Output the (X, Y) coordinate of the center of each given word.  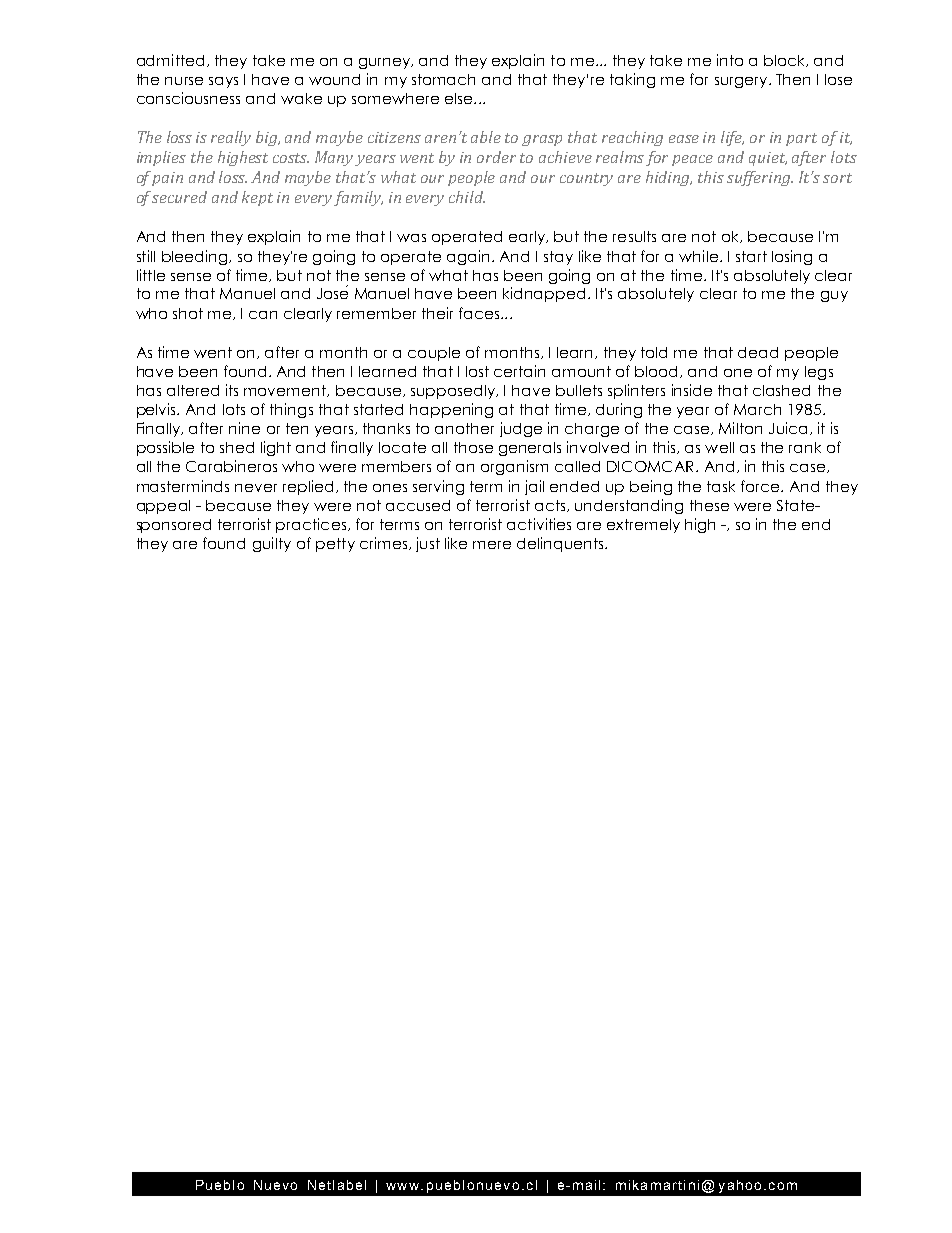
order (496, 157)
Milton (740, 428)
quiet (768, 159)
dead (758, 352)
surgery (742, 82)
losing (792, 257)
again (468, 257)
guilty (272, 544)
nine (244, 428)
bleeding (196, 257)
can (263, 315)
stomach (443, 79)
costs (291, 158)
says (223, 82)
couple (434, 354)
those (473, 447)
